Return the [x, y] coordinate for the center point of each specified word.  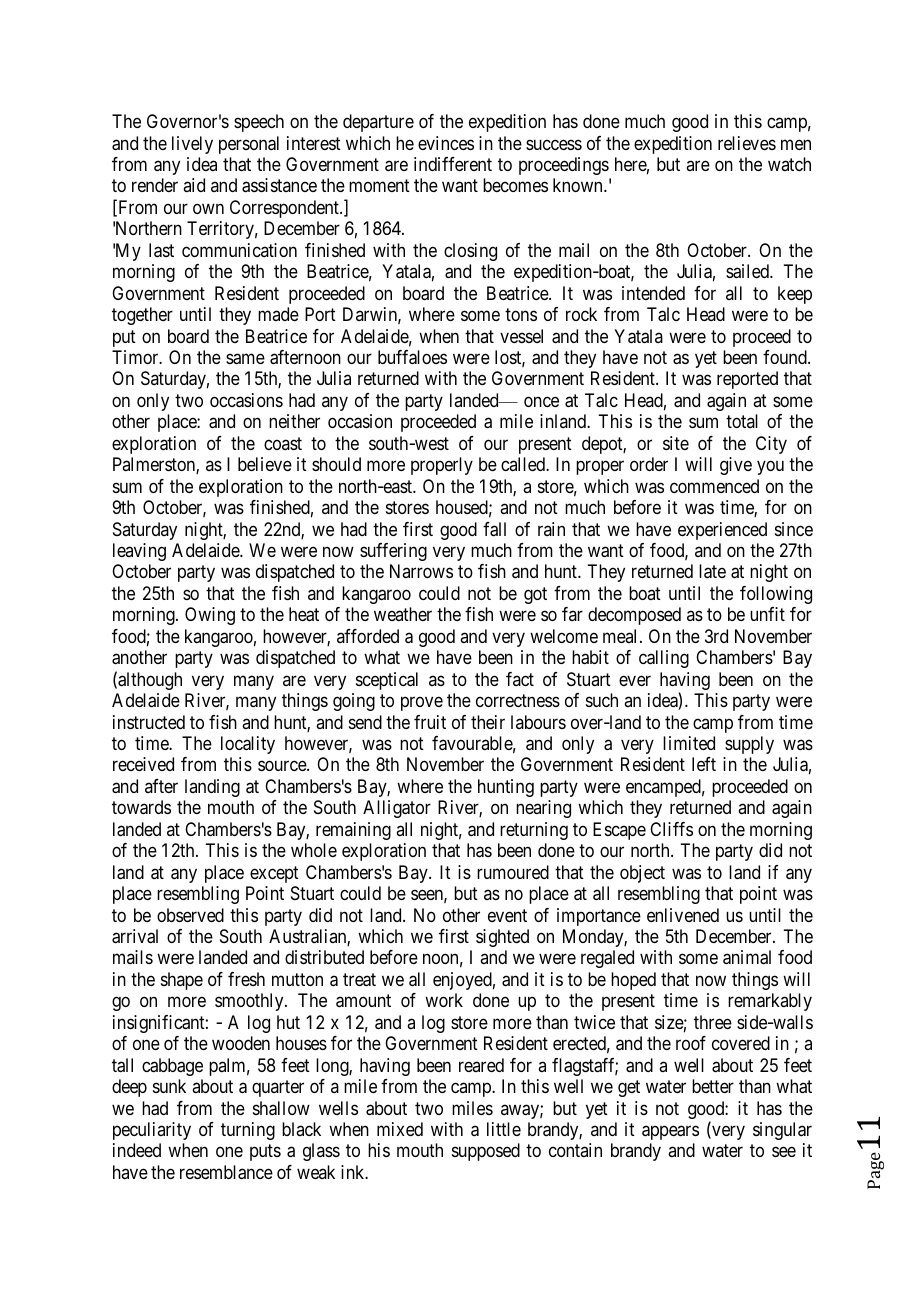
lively [192, 145]
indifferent [453, 164]
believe [265, 464]
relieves [747, 143]
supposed [486, 1152]
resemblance [226, 1172]
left [704, 764]
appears [670, 1132]
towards [141, 807]
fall [494, 529]
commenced [714, 486]
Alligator [397, 809]
